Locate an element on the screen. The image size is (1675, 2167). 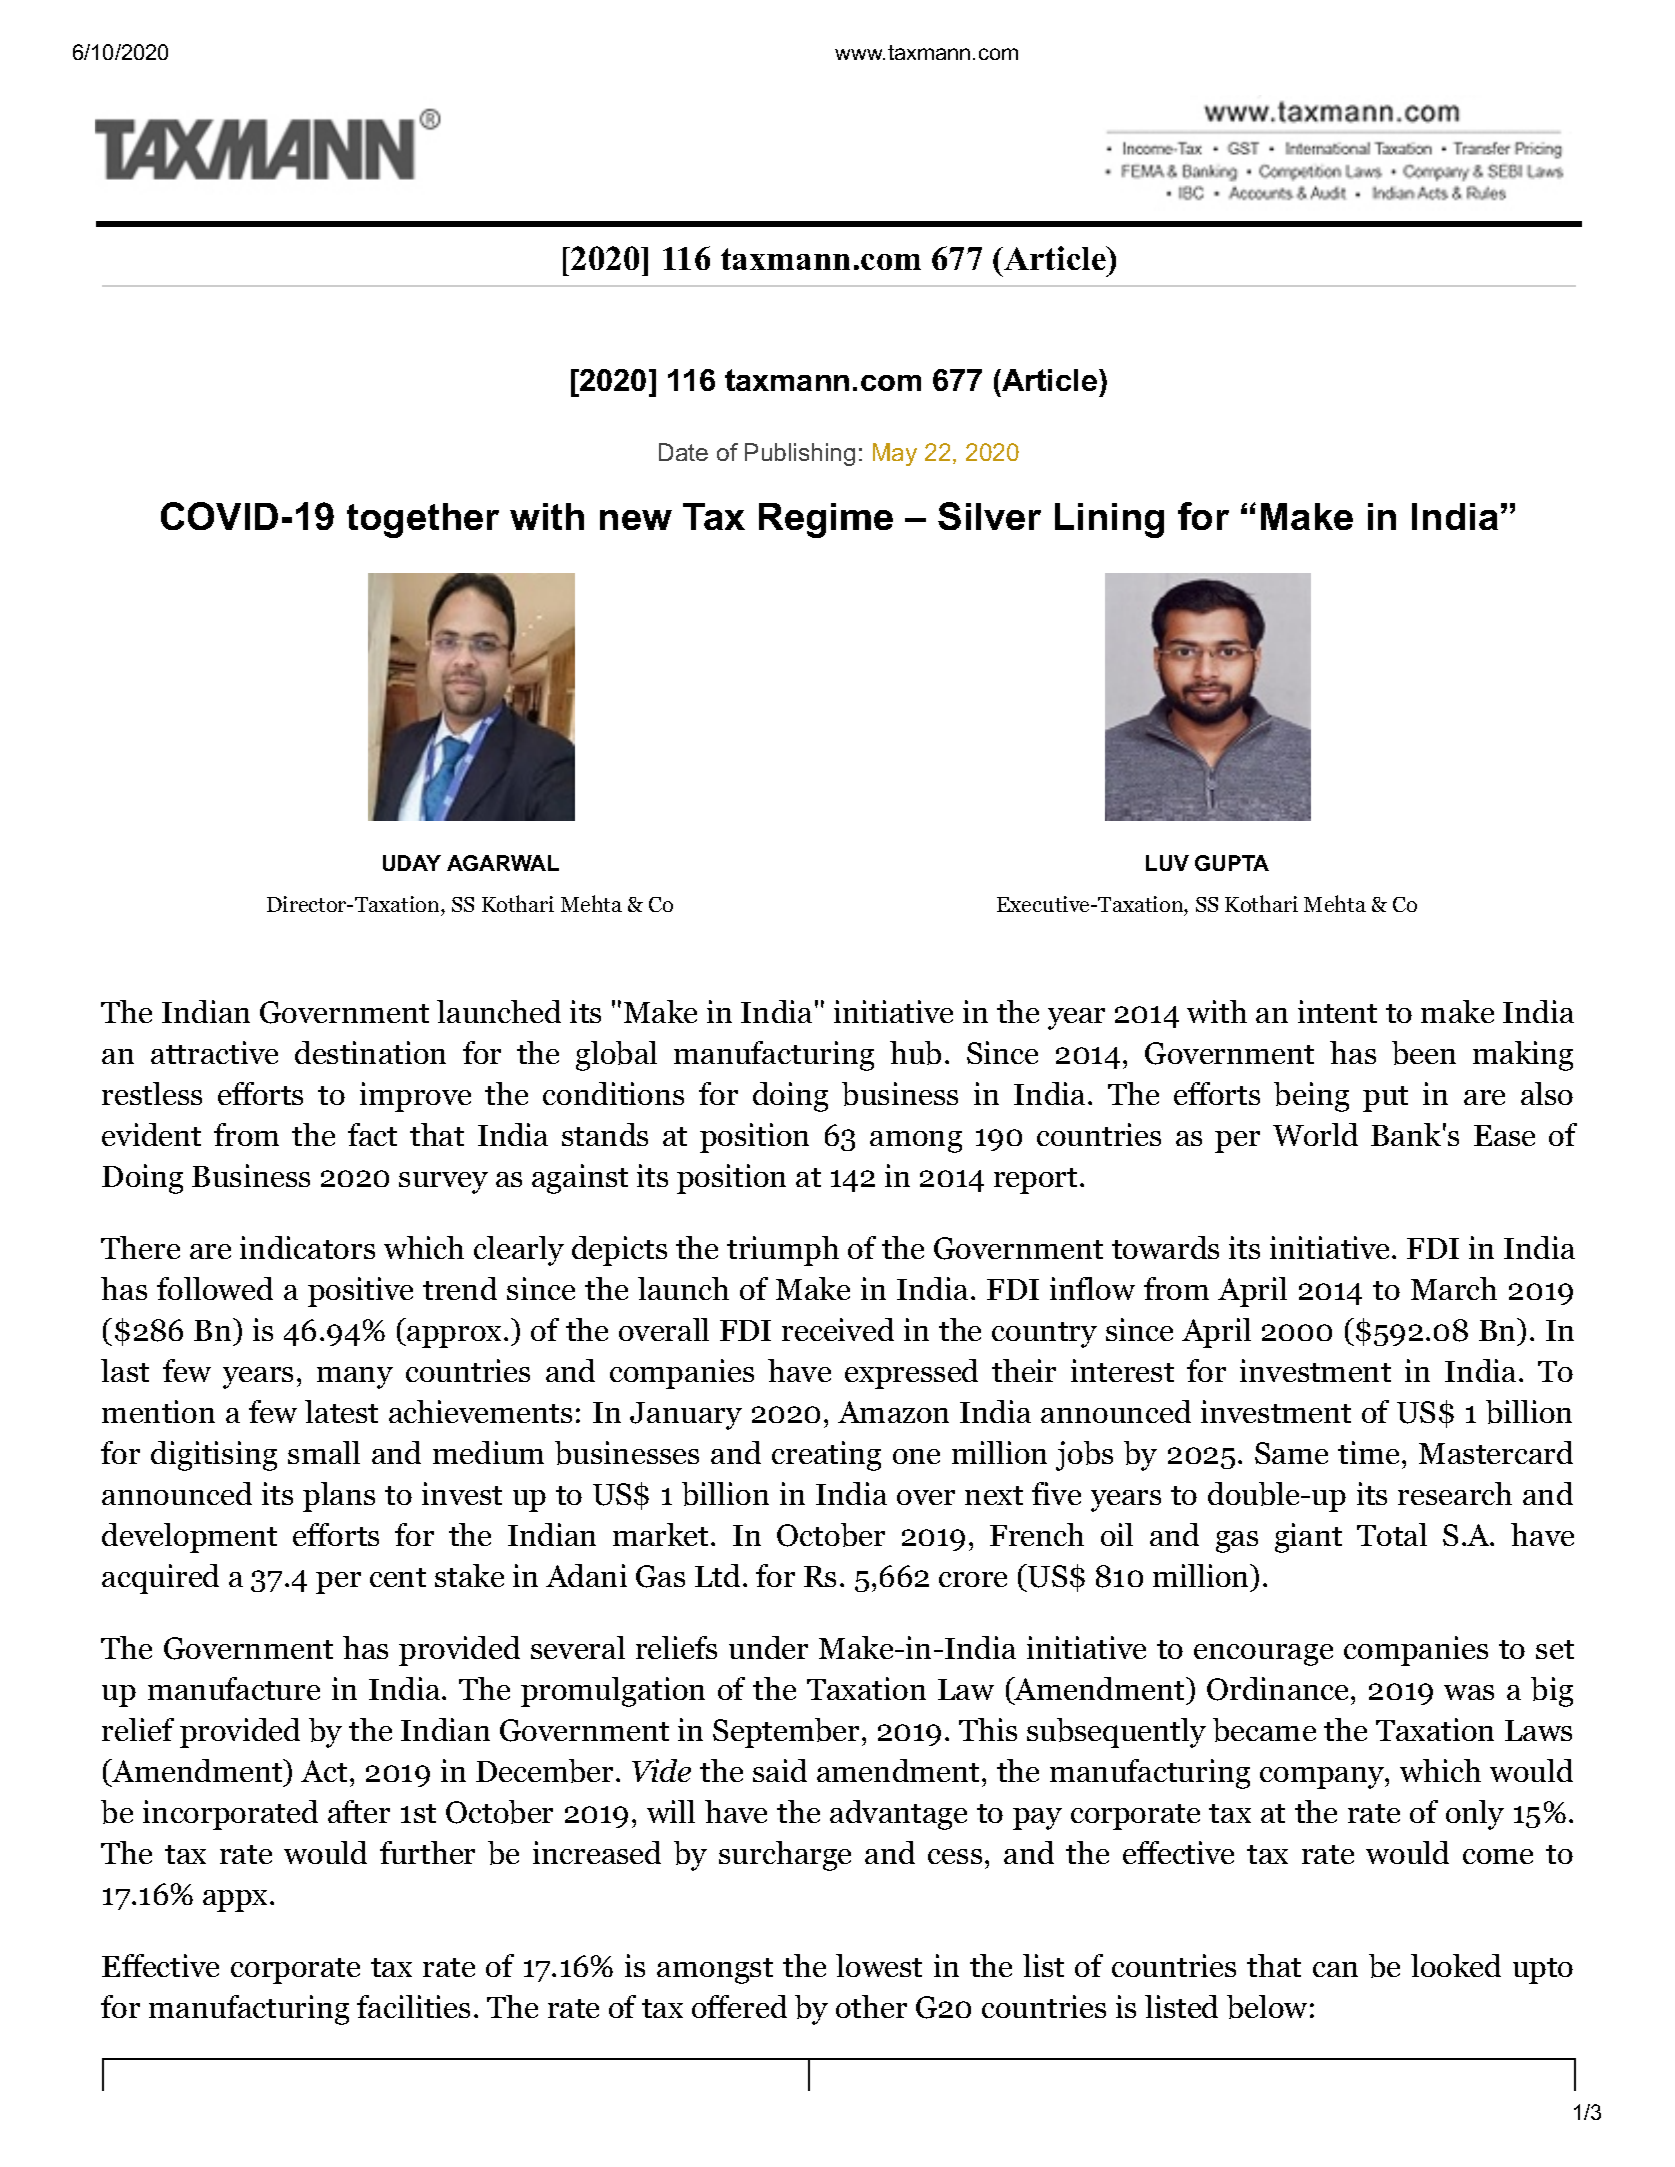
can is located at coordinates (1335, 1969).
